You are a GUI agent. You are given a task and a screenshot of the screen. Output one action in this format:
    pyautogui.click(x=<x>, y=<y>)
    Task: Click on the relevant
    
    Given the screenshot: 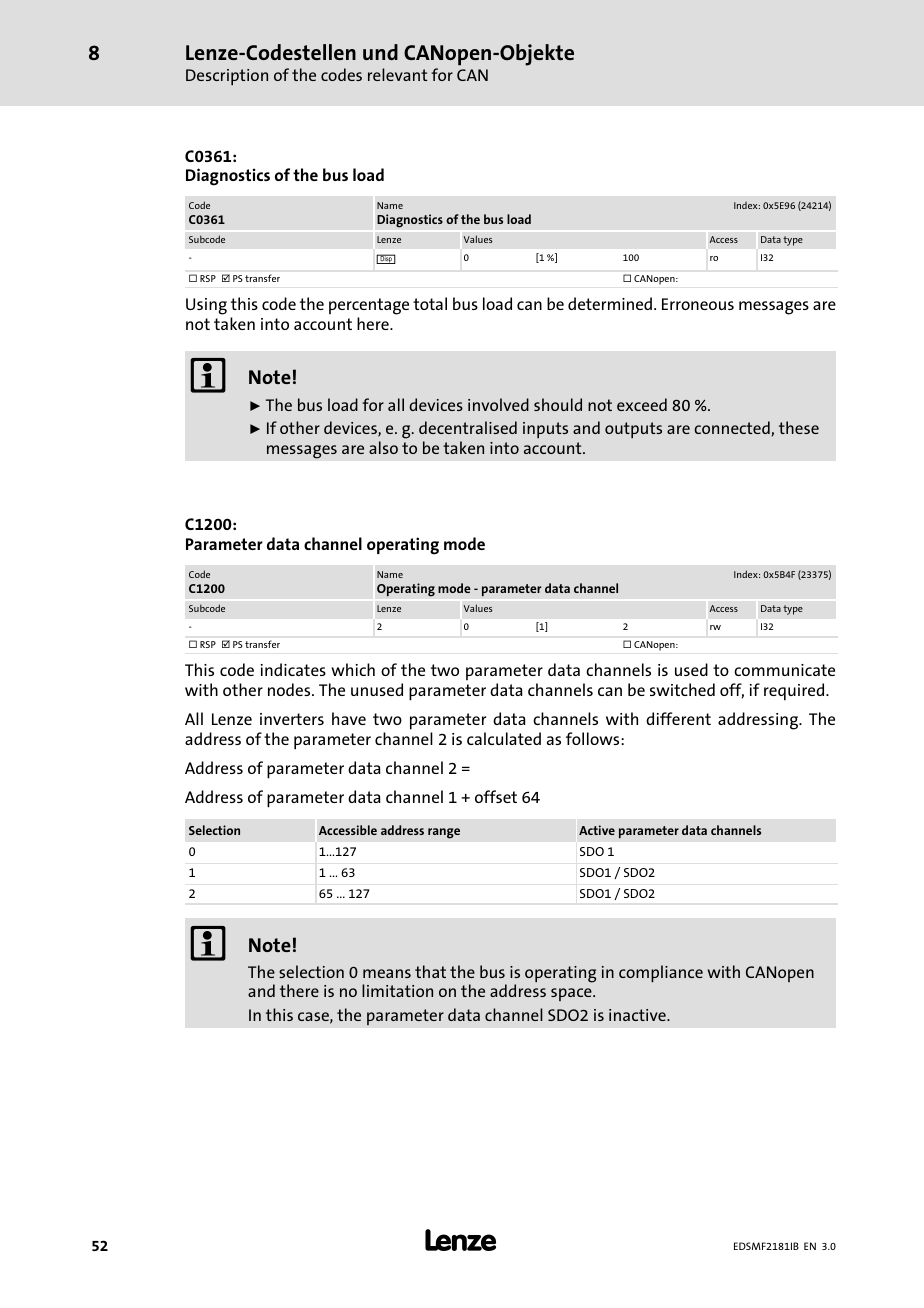 What is the action you would take?
    pyautogui.click(x=397, y=74)
